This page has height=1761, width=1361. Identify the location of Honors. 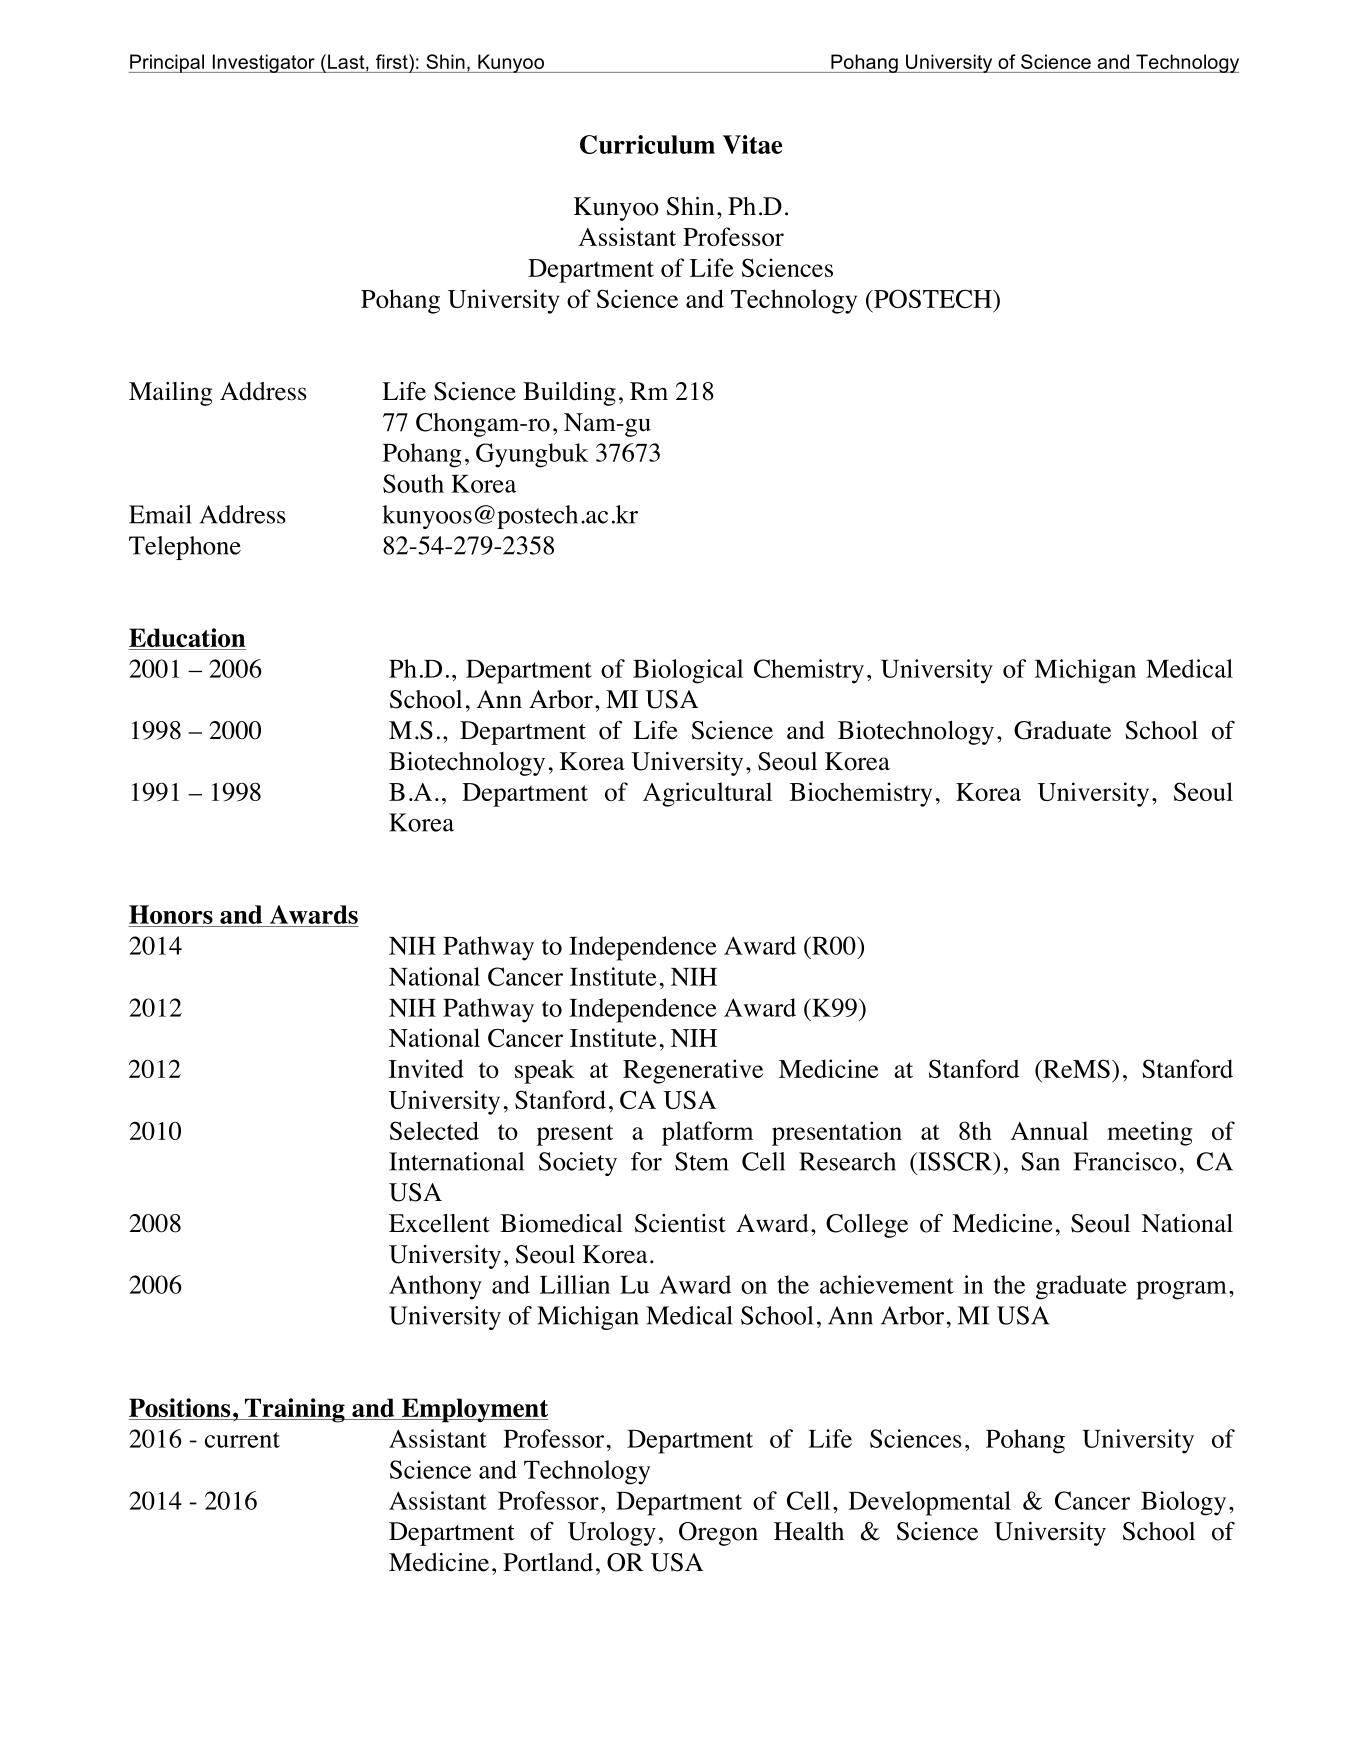
(171, 914).
